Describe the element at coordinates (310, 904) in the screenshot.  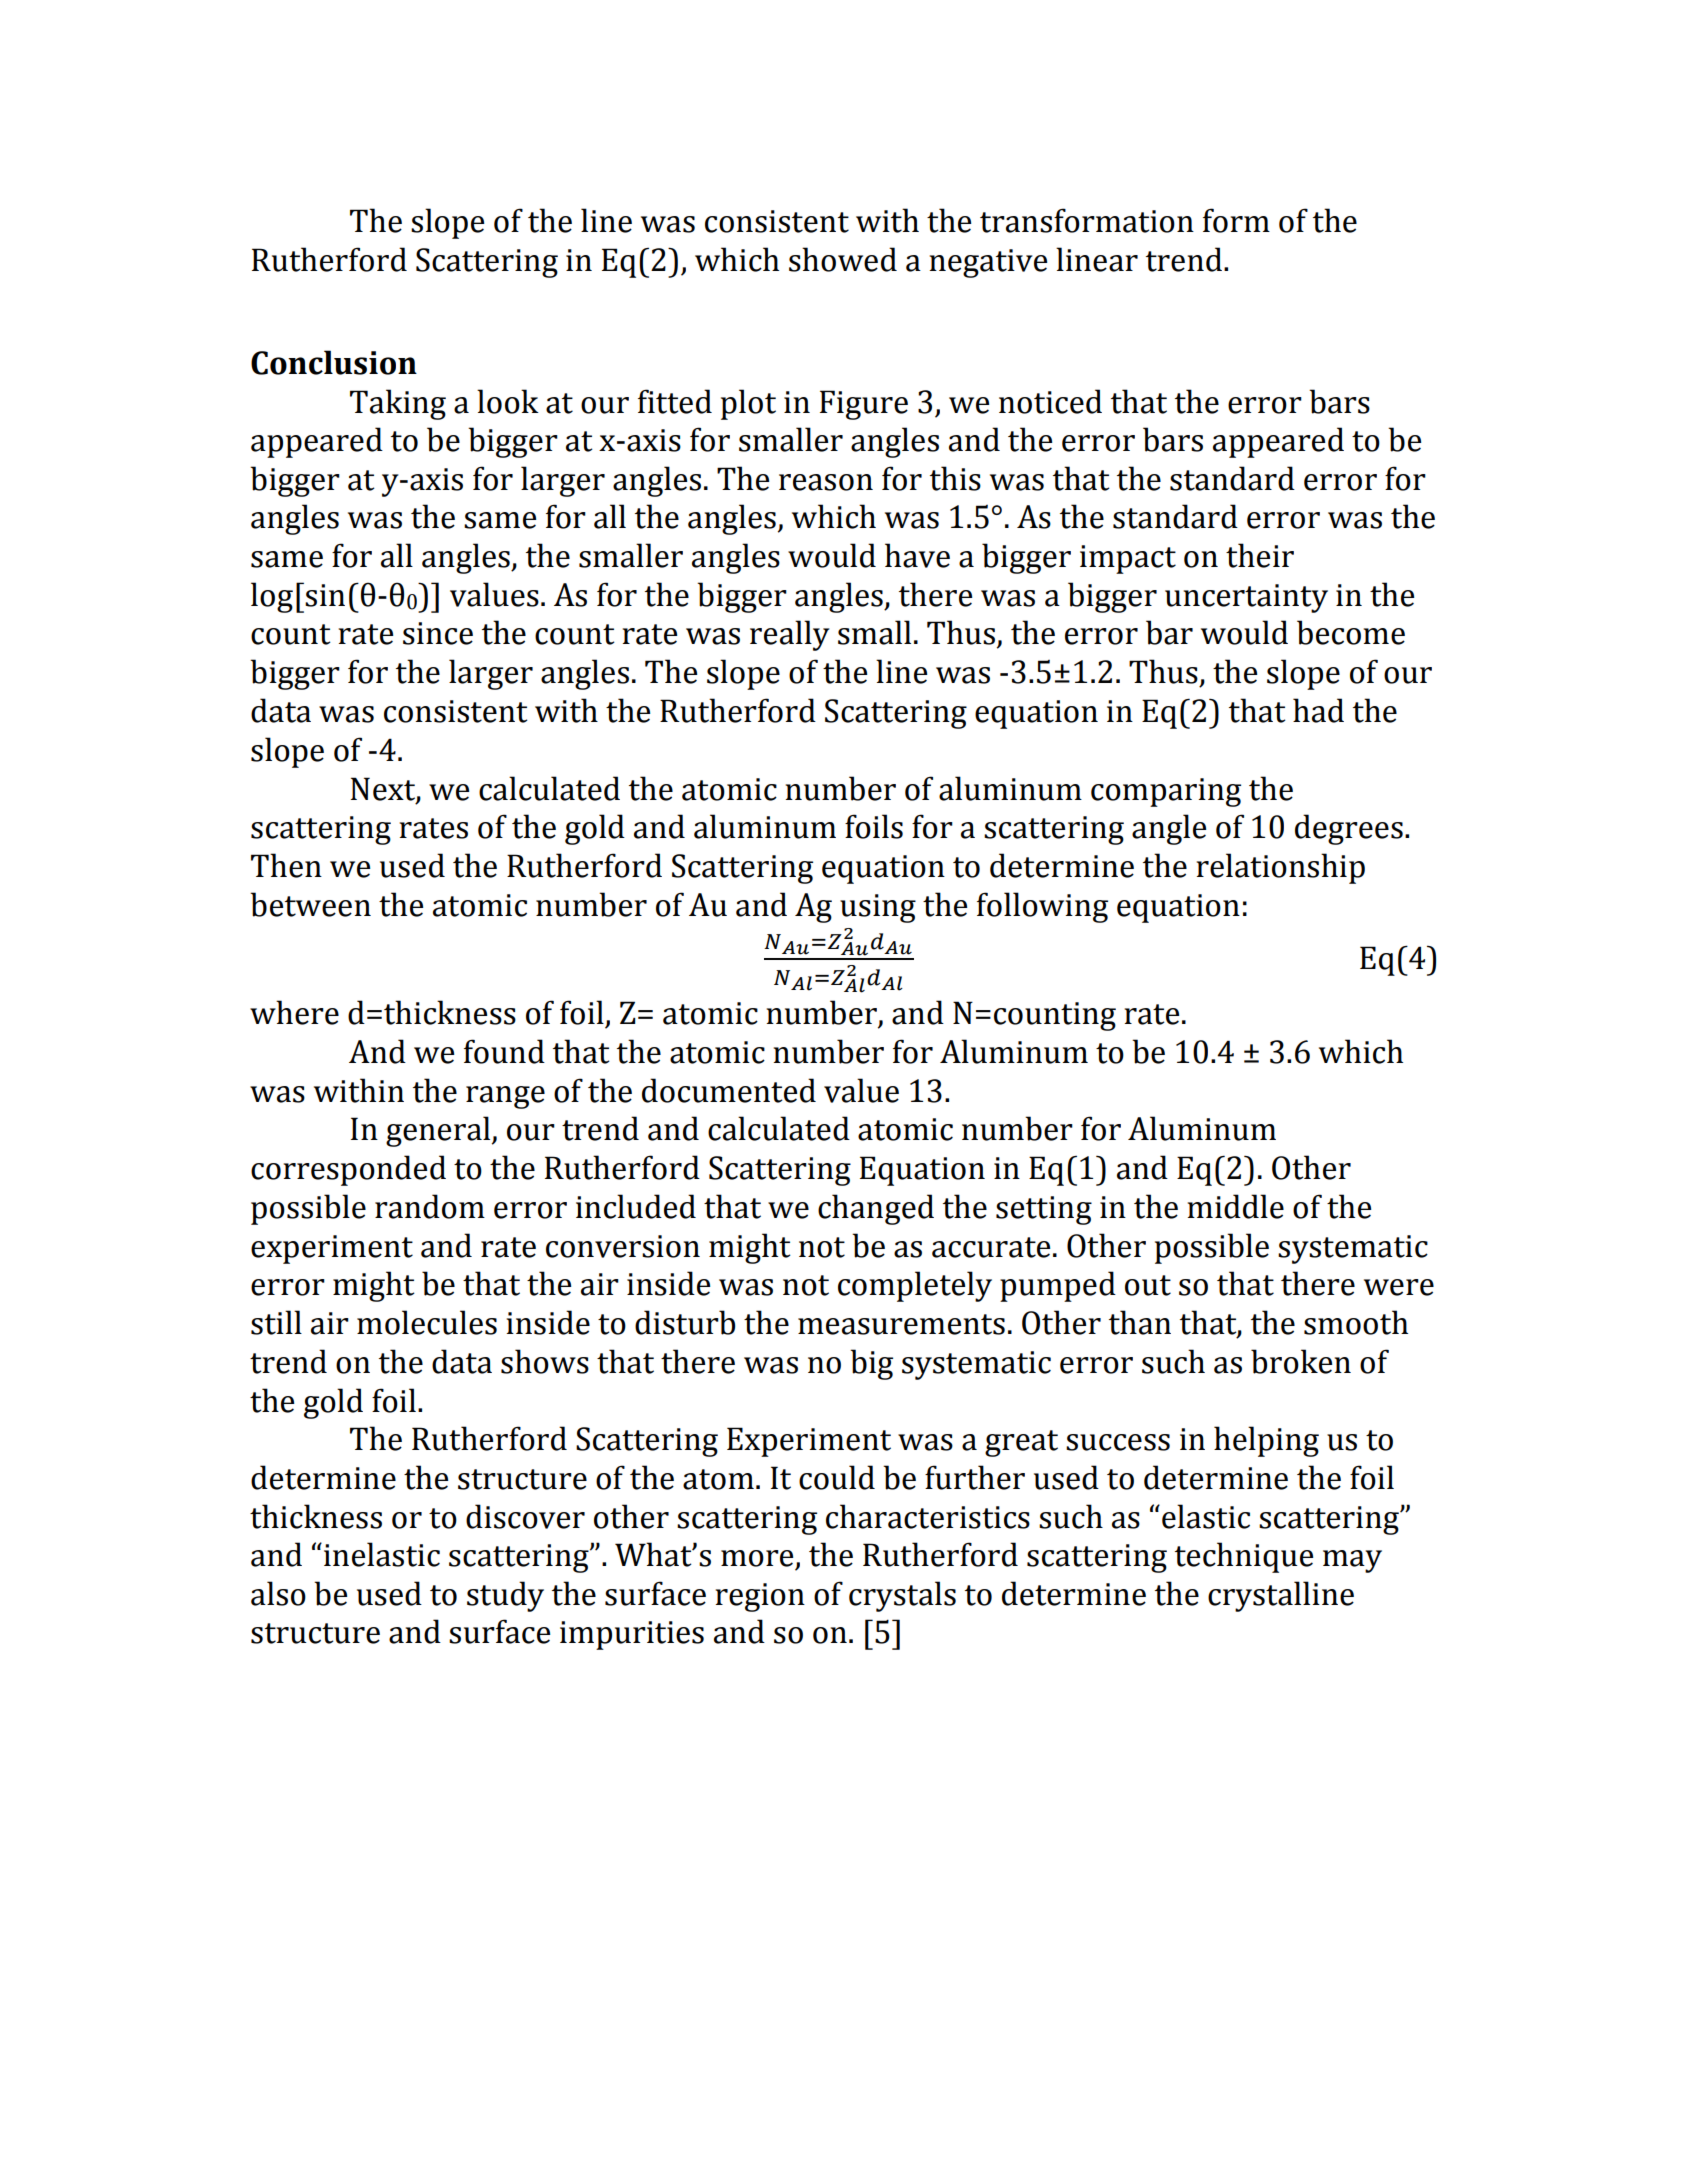
I see `between` at that location.
